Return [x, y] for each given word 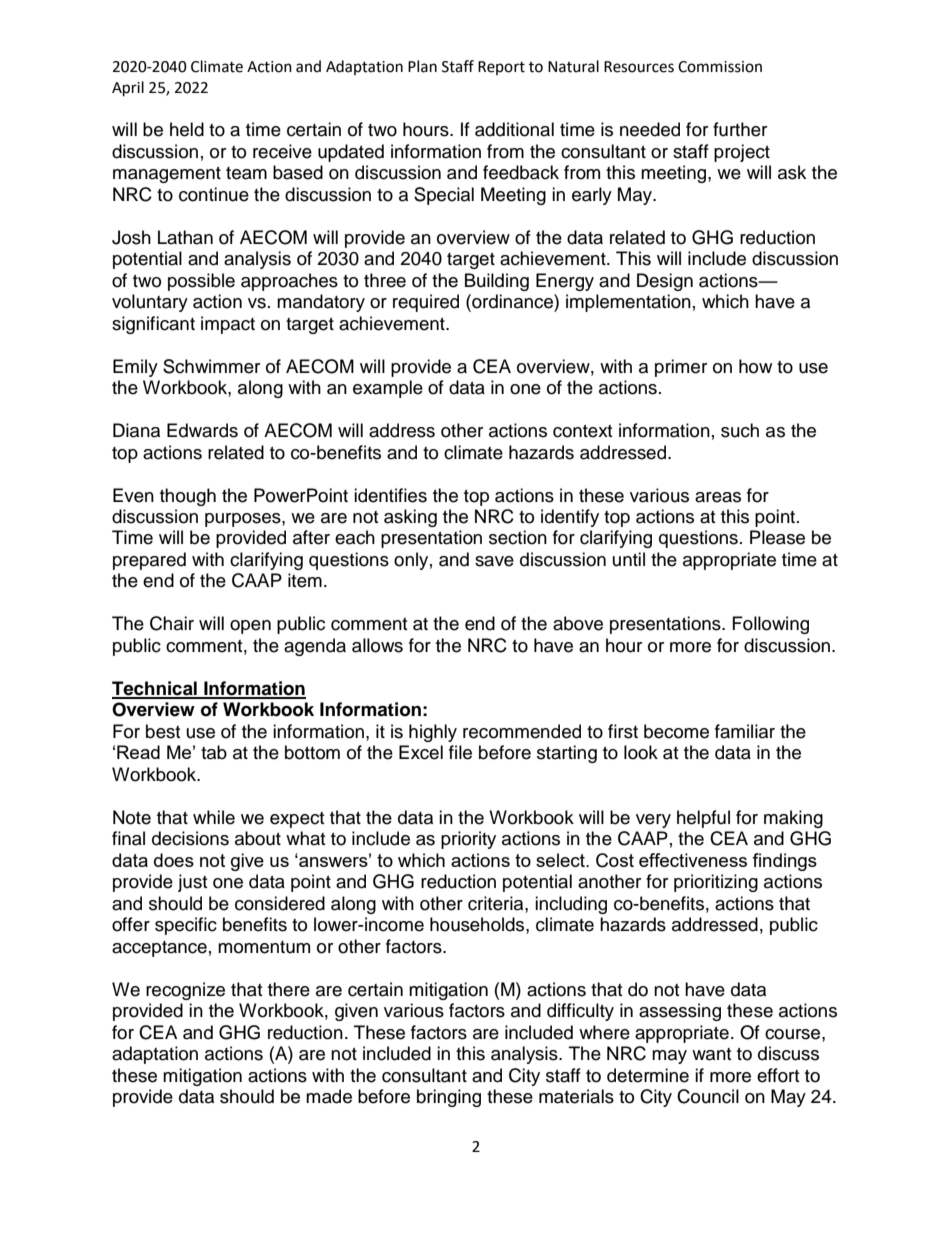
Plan [422, 66]
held [187, 129]
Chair [172, 623]
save [494, 561]
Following [771, 625]
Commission [720, 67]
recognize [185, 991]
